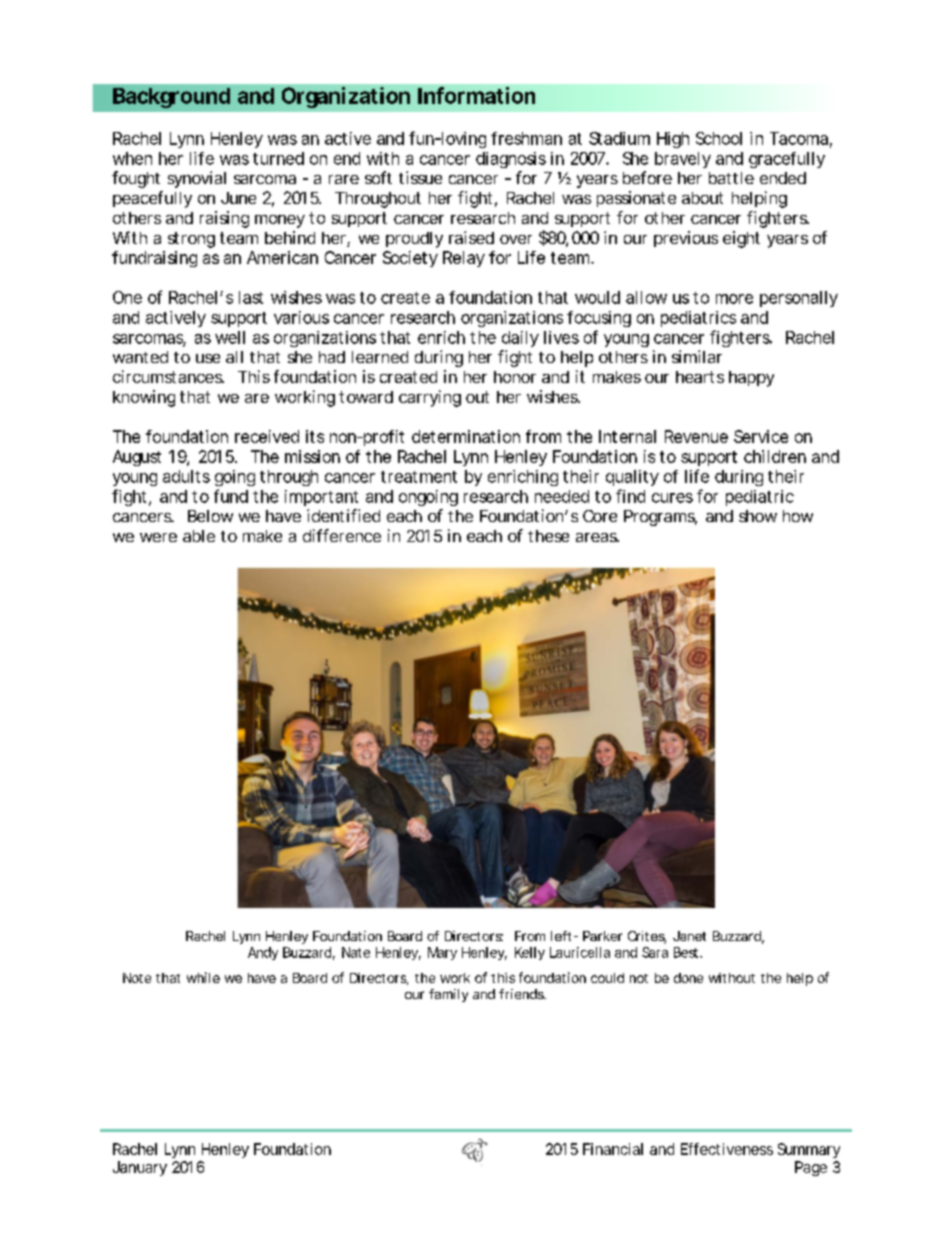 This screenshot has width=952, height=1233. I want to click on synovial, so click(197, 179).
